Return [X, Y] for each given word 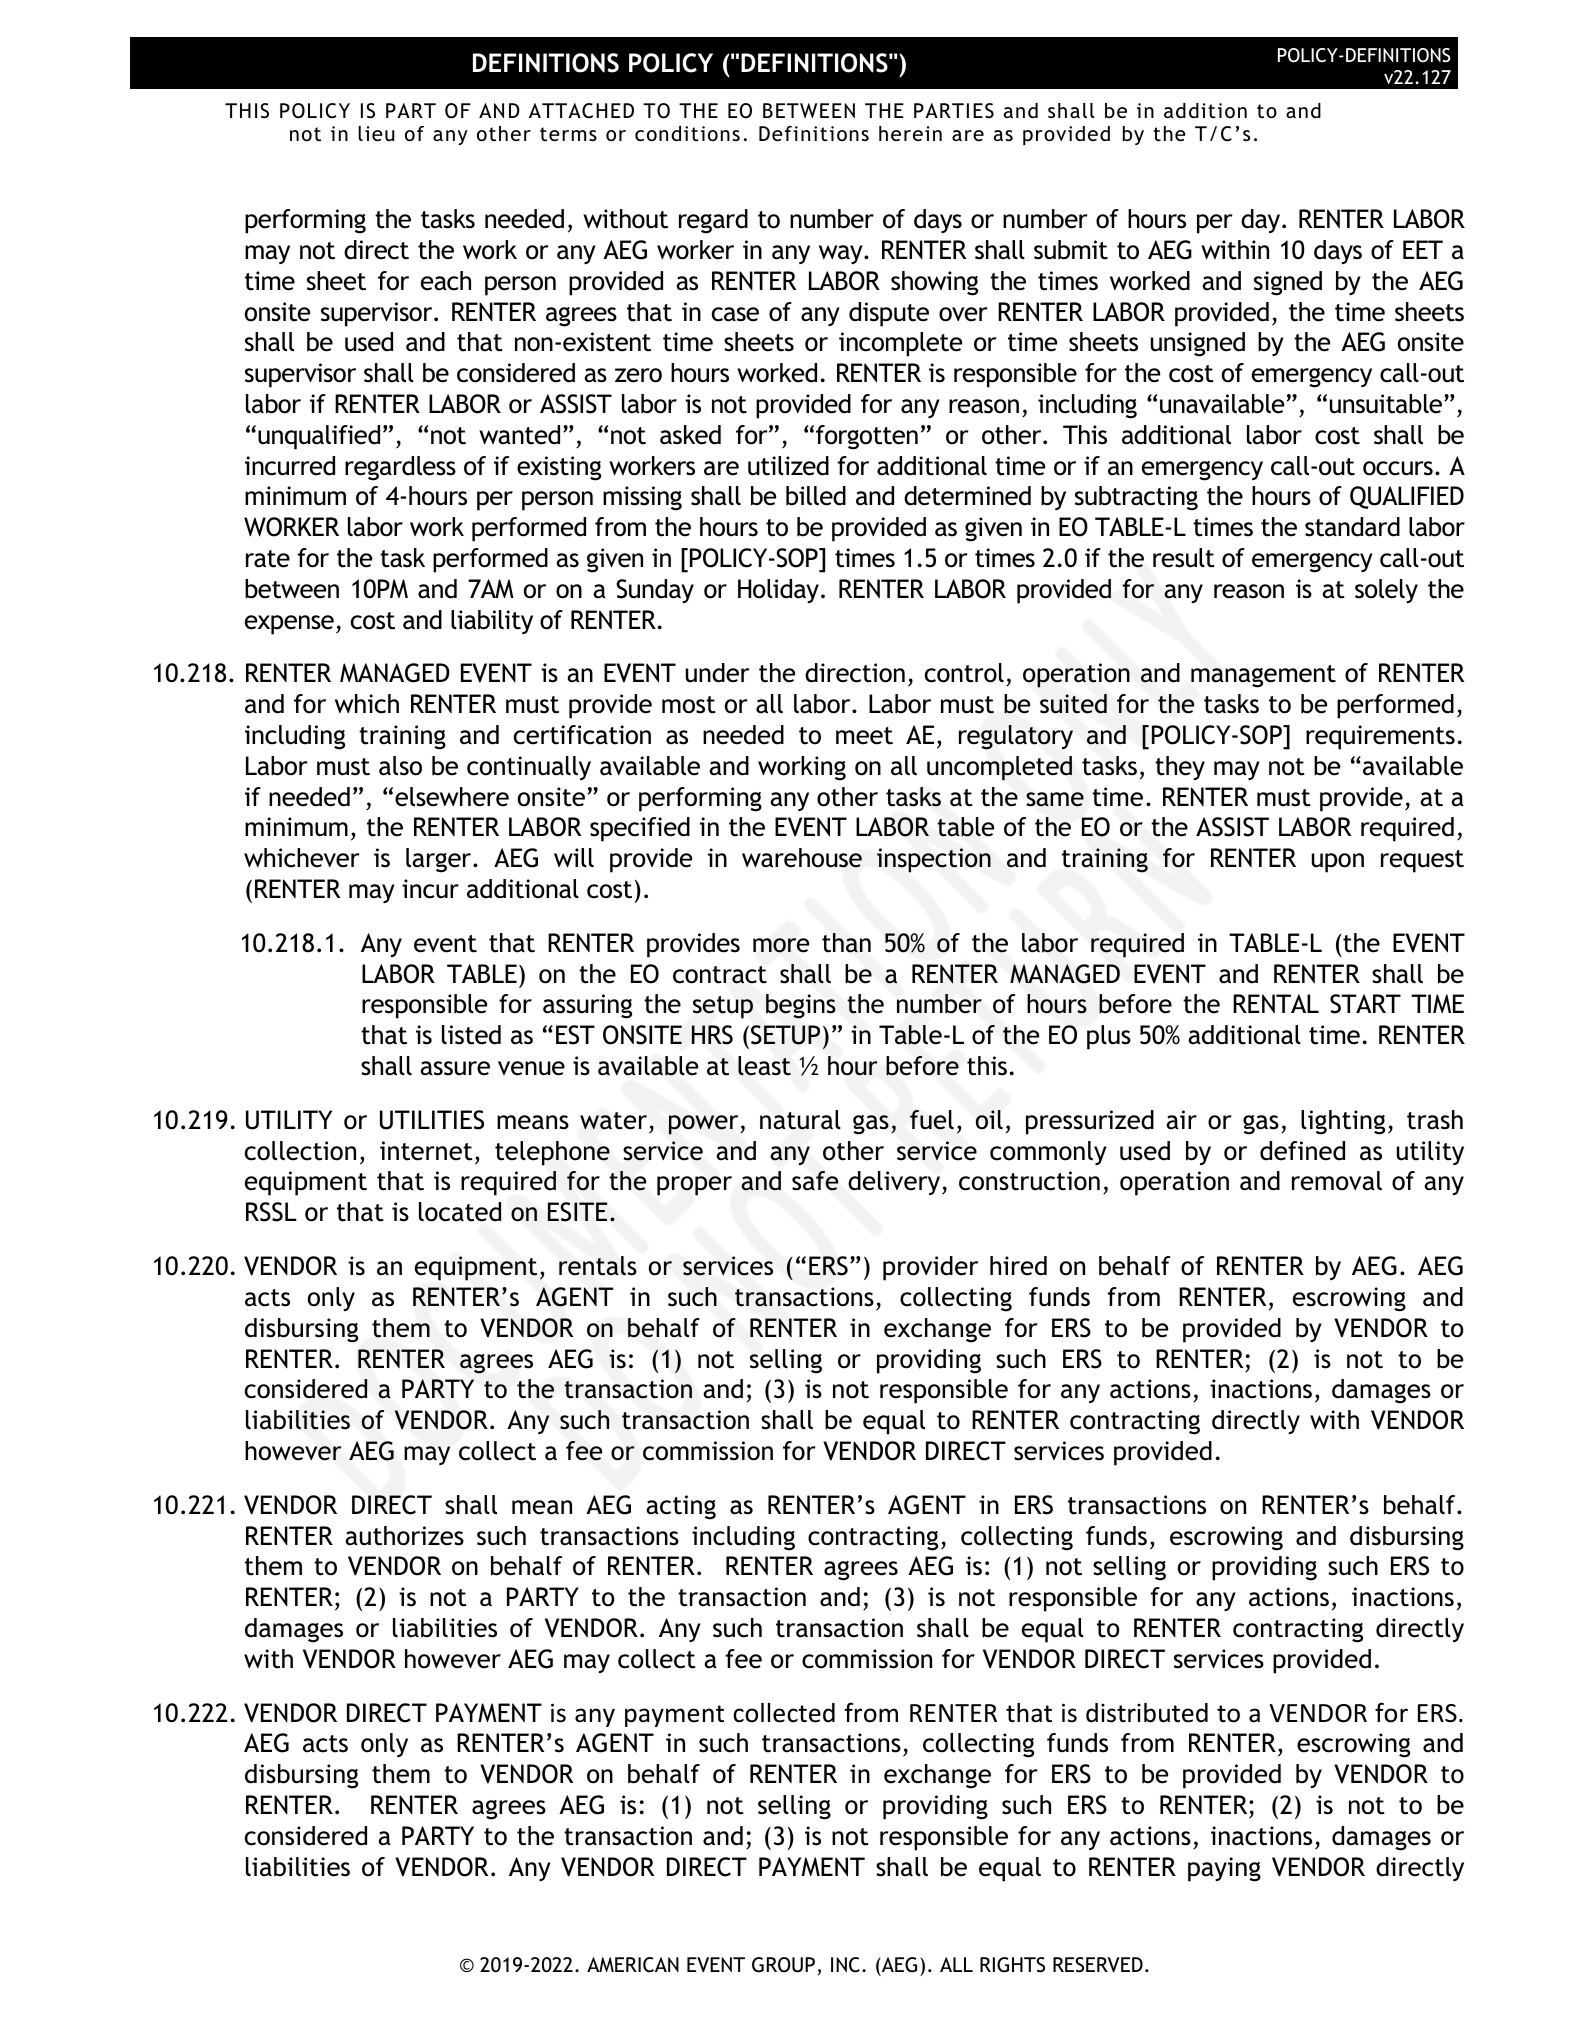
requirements [1380, 737]
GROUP [783, 1965]
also [400, 766]
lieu [376, 133]
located [460, 1212]
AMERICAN [633, 1965]
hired [1018, 1266]
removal [1337, 1181]
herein [910, 133]
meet [864, 736]
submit [1071, 250]
